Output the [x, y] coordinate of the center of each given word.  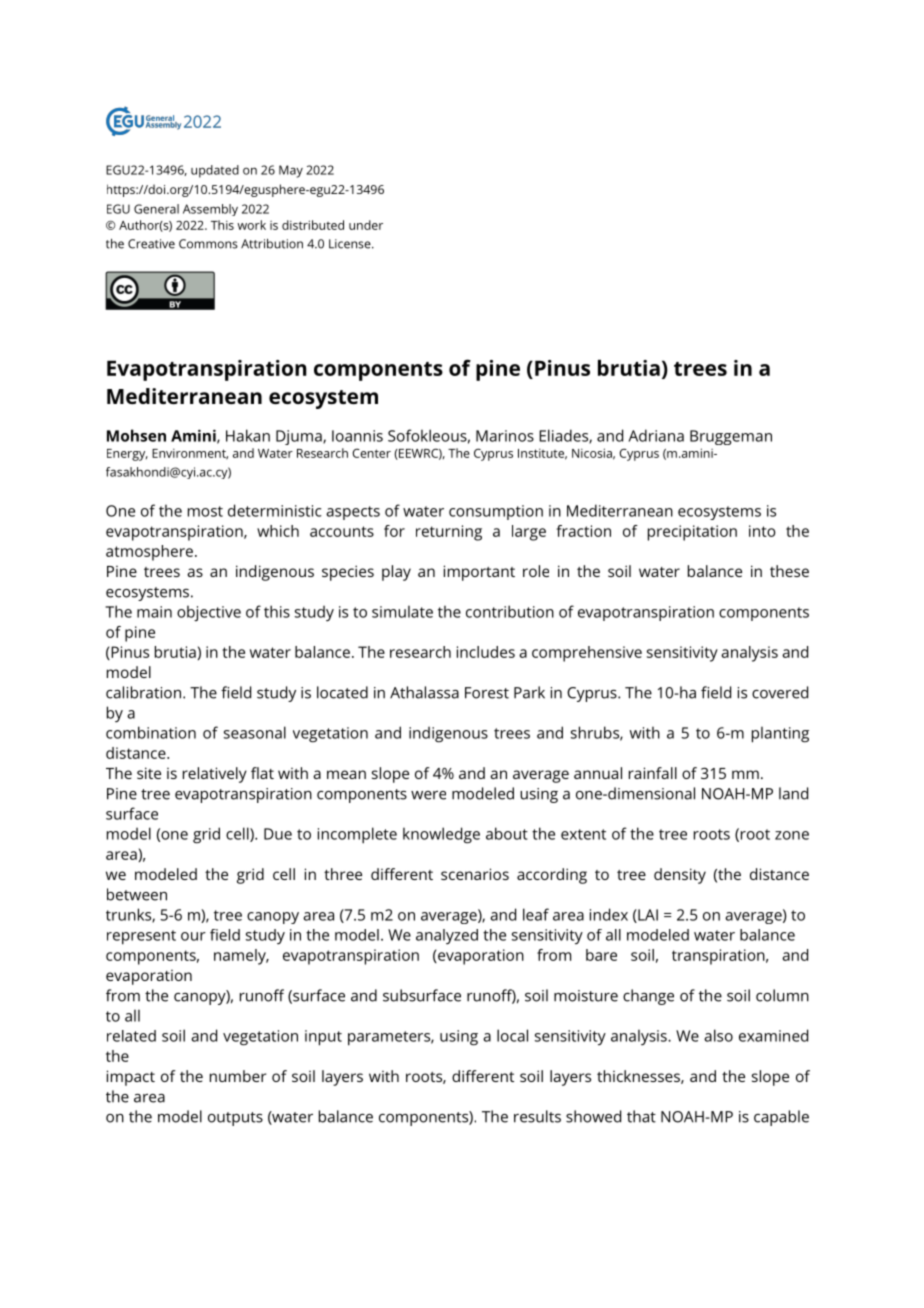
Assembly [210, 210]
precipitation [692, 533]
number [238, 1076]
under [366, 225]
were [428, 795]
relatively [215, 775]
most [205, 511]
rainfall [653, 773]
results [537, 1116]
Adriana [656, 435]
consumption [496, 512]
